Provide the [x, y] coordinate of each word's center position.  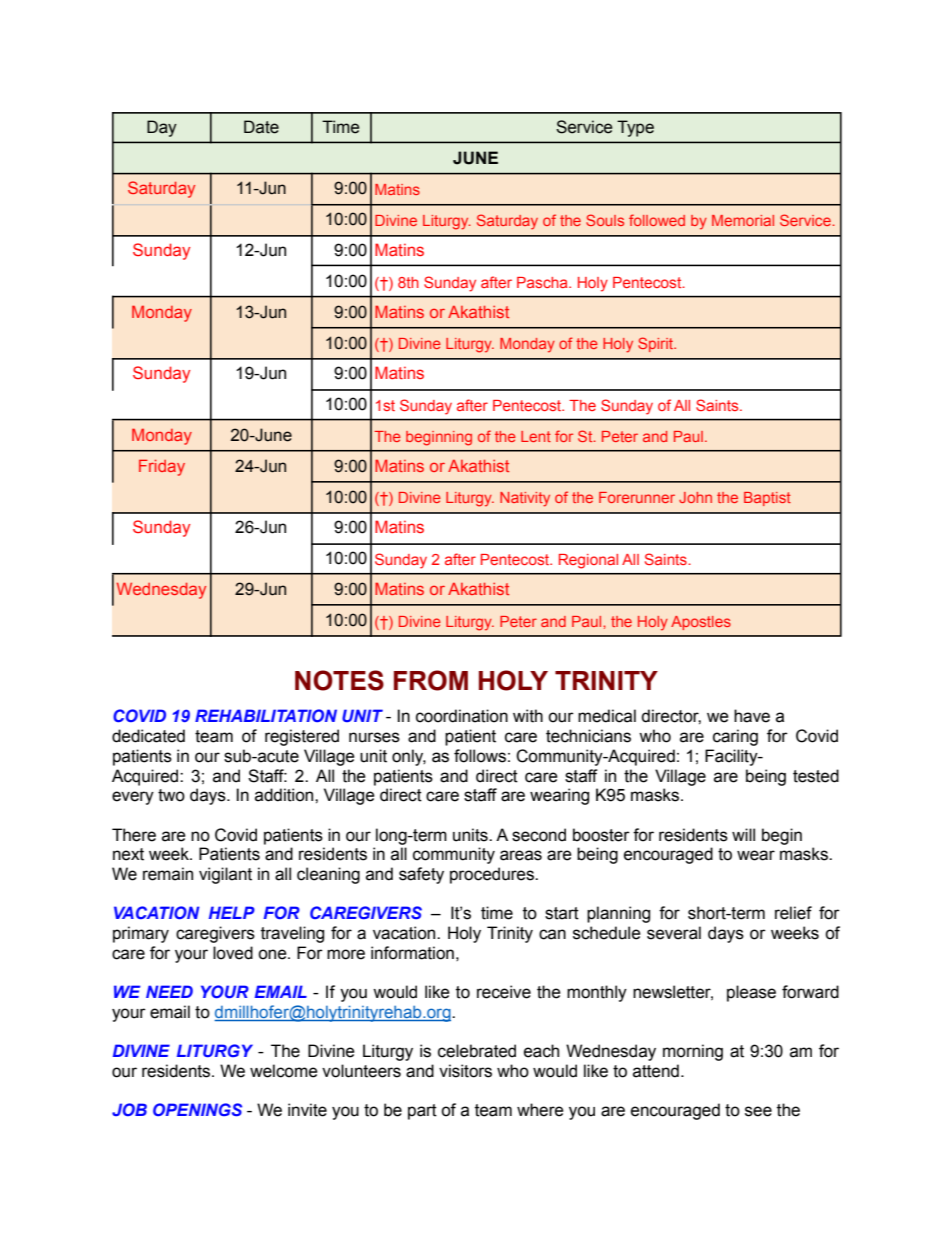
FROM [431, 680]
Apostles [701, 623]
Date [261, 127]
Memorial [743, 220]
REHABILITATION [266, 715]
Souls [605, 220]
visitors [465, 1071]
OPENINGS [197, 1109]
